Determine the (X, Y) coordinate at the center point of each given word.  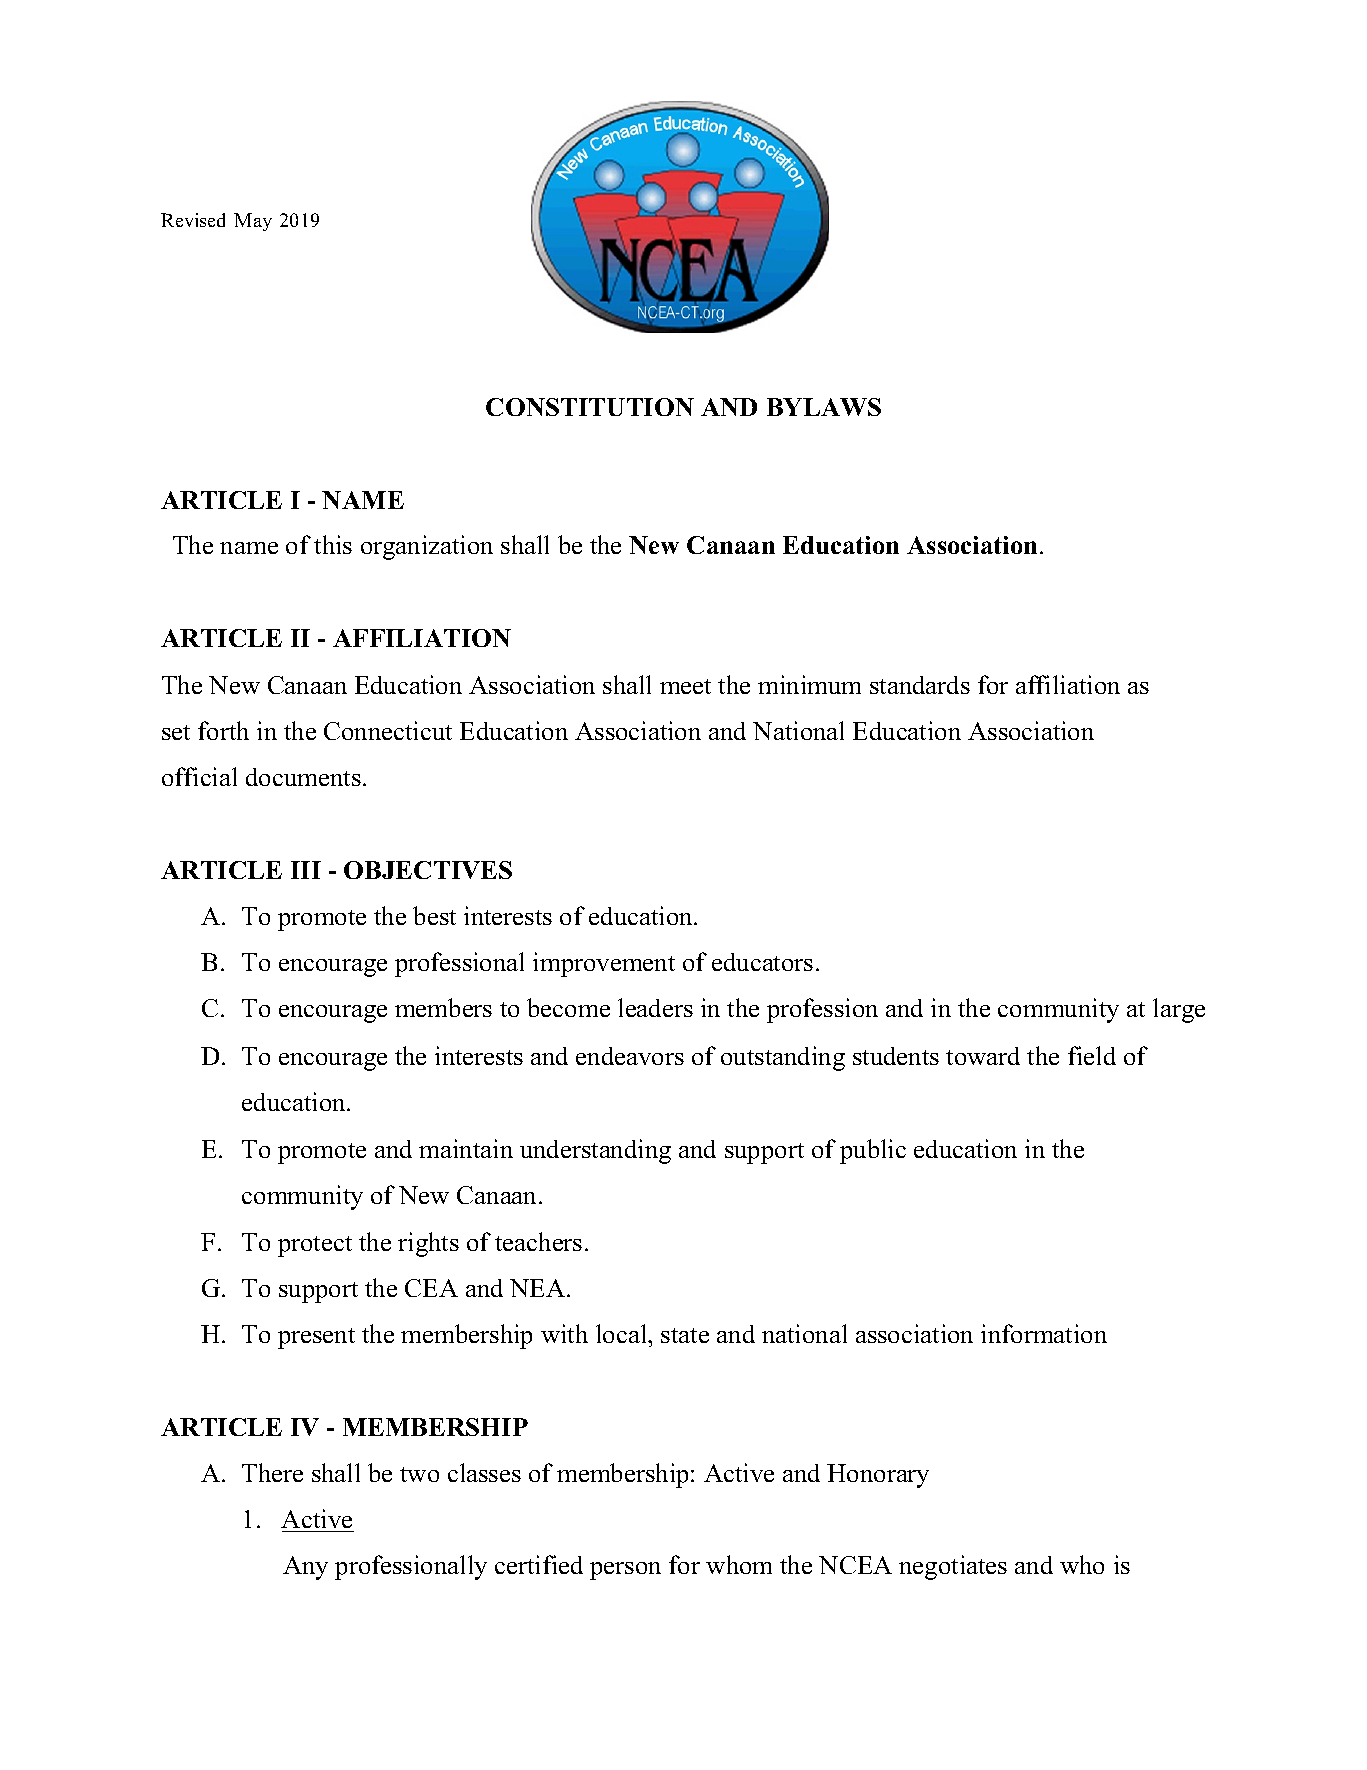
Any (305, 1568)
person (625, 1571)
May (253, 222)
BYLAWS (824, 407)
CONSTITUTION (590, 407)
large (1179, 1010)
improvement (604, 964)
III (306, 870)
